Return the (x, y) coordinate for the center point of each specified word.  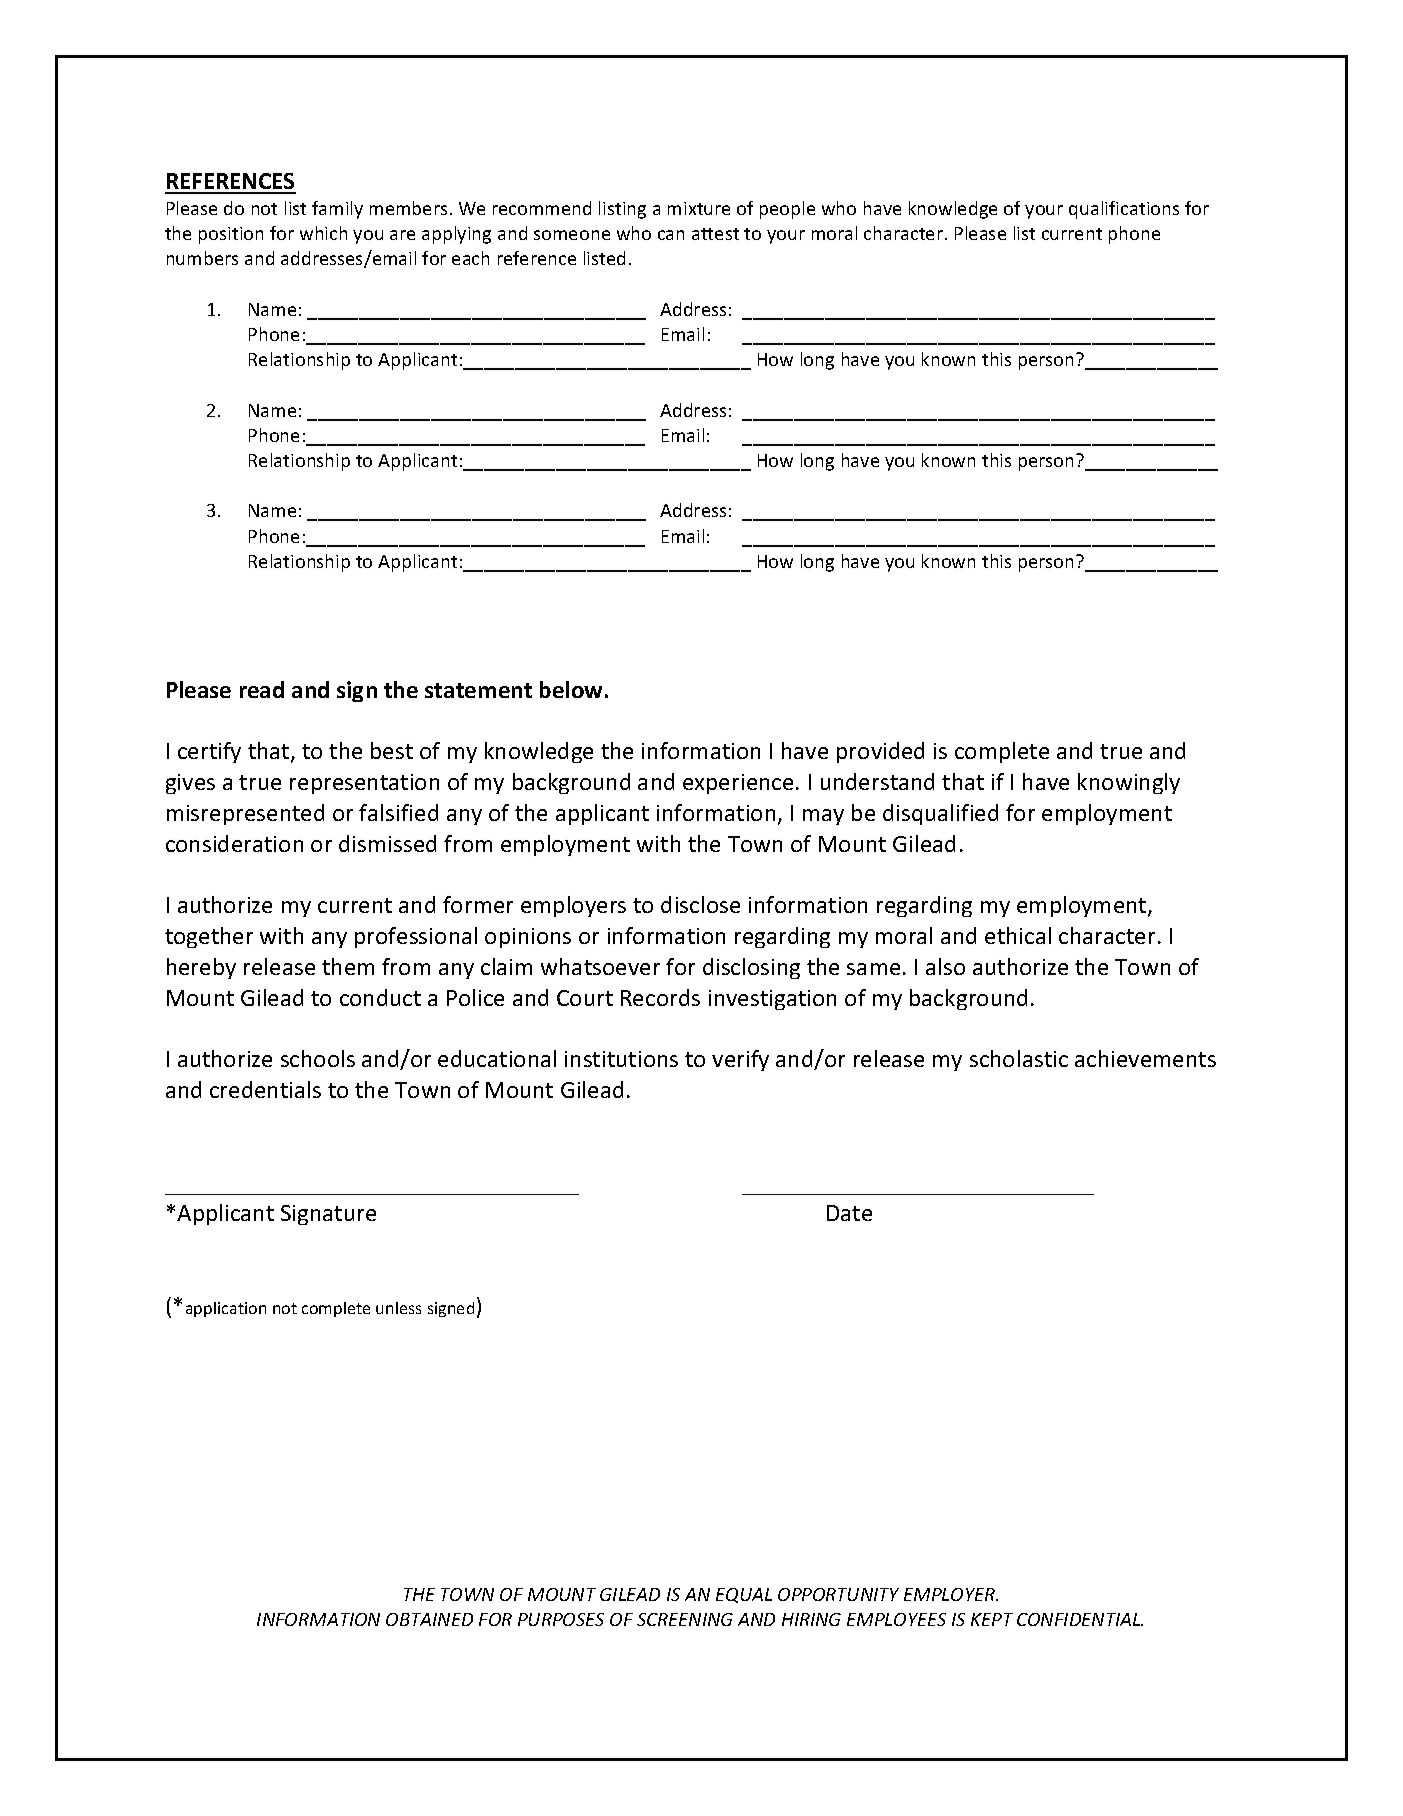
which (323, 233)
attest (715, 234)
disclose (700, 904)
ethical (1018, 935)
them (348, 966)
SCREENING (685, 1619)
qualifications (1124, 210)
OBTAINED (429, 1619)
